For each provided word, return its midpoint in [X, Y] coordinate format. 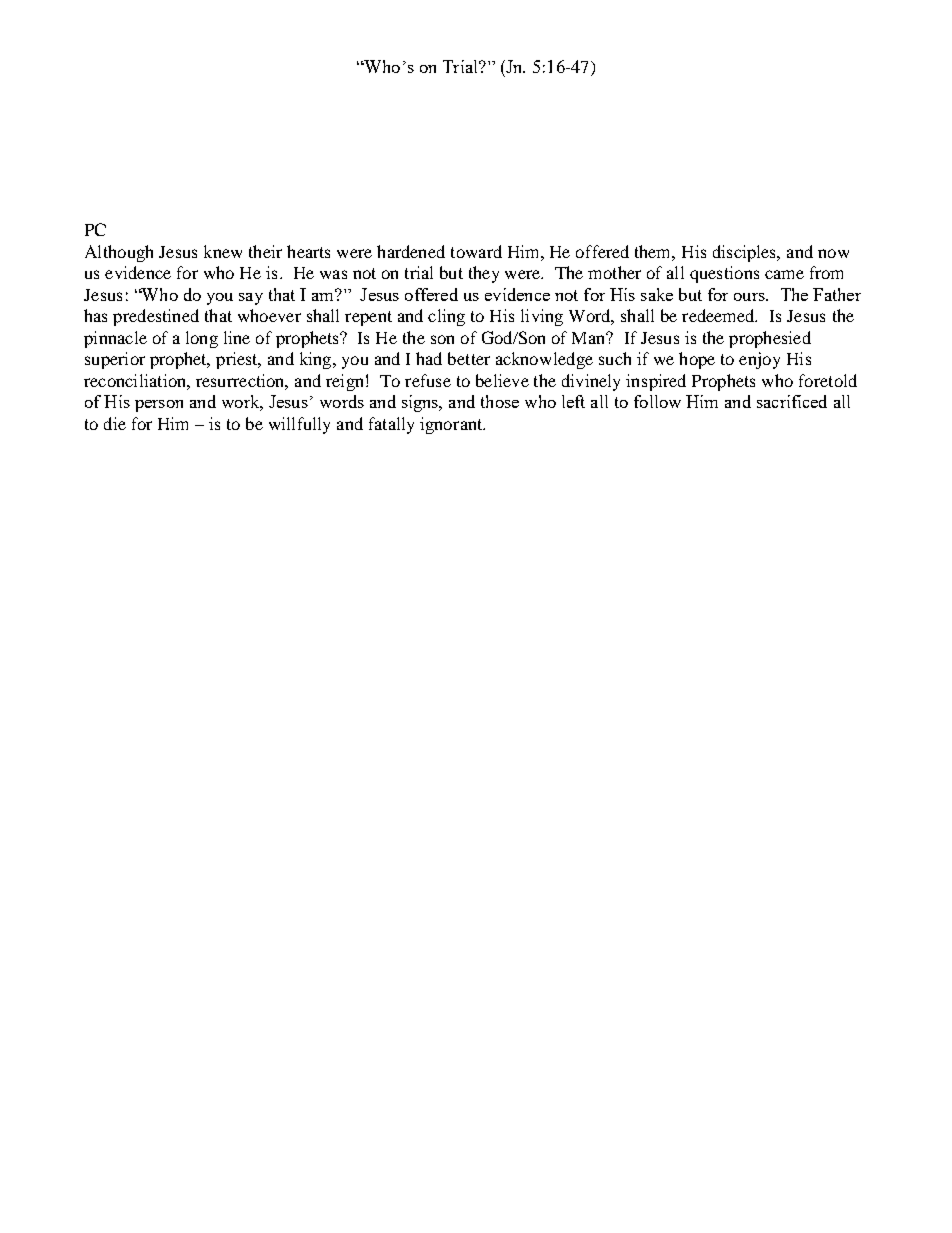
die [115, 423]
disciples [746, 253]
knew [223, 251]
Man [590, 338]
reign [344, 382]
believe [502, 380]
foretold [828, 380]
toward [476, 251]
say [251, 299]
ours [750, 297]
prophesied [770, 339]
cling [446, 317]
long [202, 339]
